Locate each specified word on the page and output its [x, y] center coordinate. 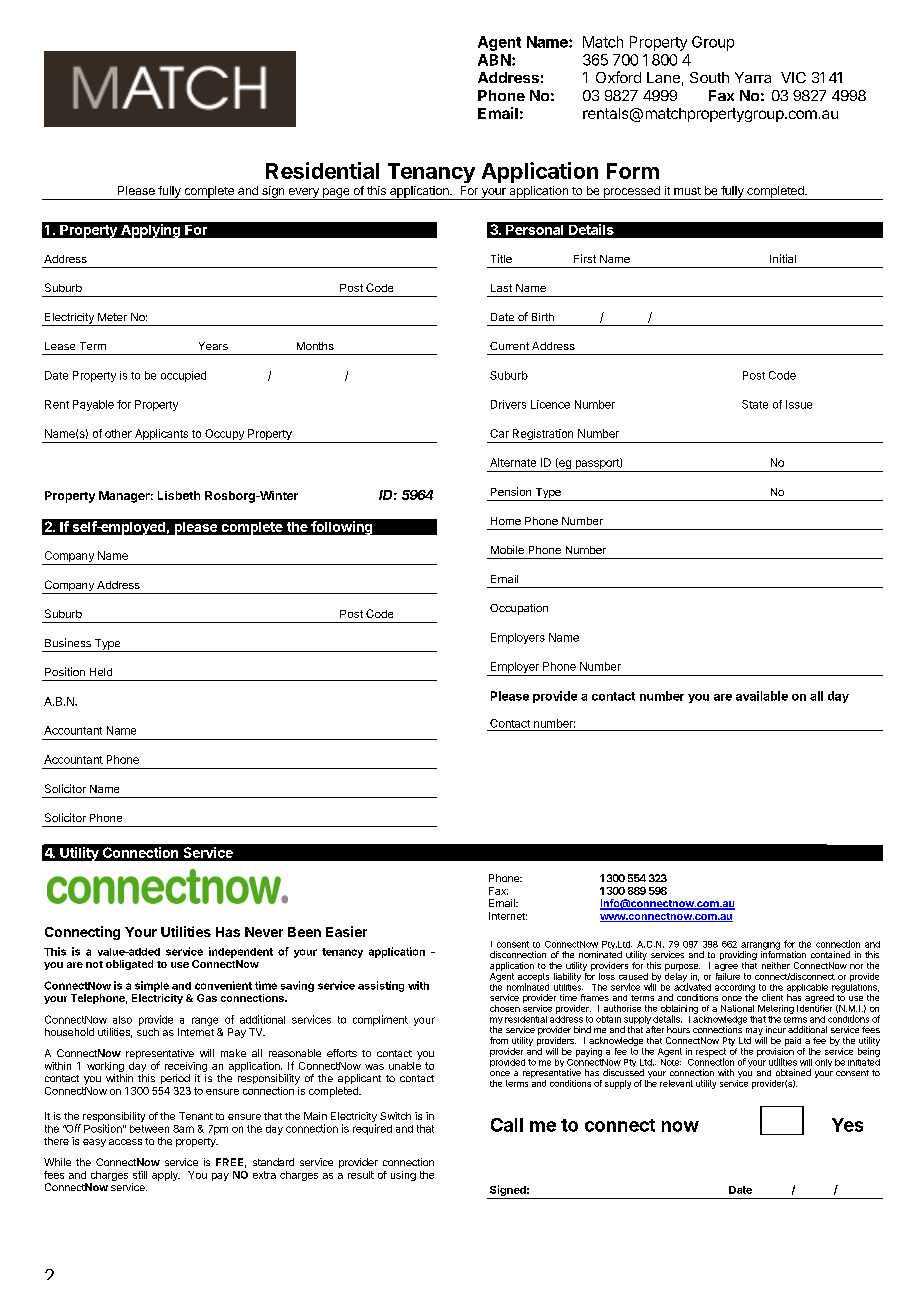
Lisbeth [179, 495]
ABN [494, 60]
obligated [129, 965]
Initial [783, 258]
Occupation [519, 609]
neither [776, 965]
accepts [533, 978]
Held [101, 672]
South [709, 77]
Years [213, 346]
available [762, 696]
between [149, 1129]
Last [501, 288]
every [303, 194]
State [755, 404]
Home [506, 521]
